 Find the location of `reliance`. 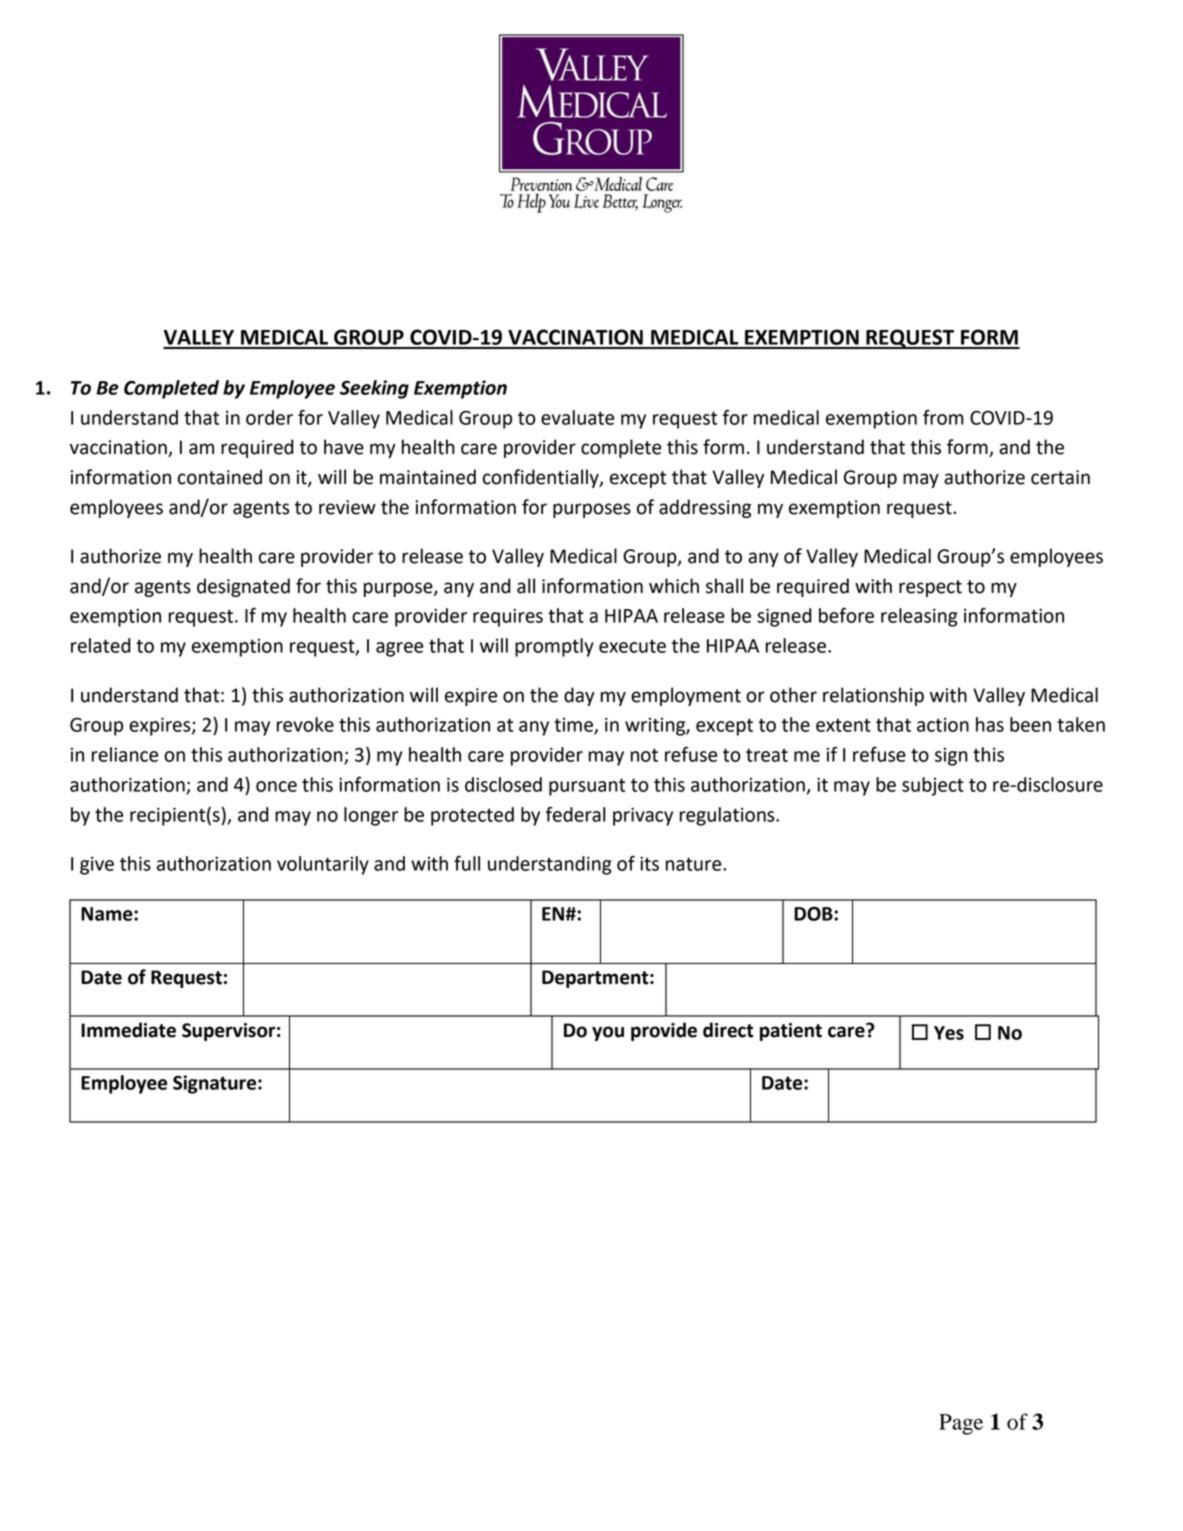

reliance is located at coordinates (125, 754).
